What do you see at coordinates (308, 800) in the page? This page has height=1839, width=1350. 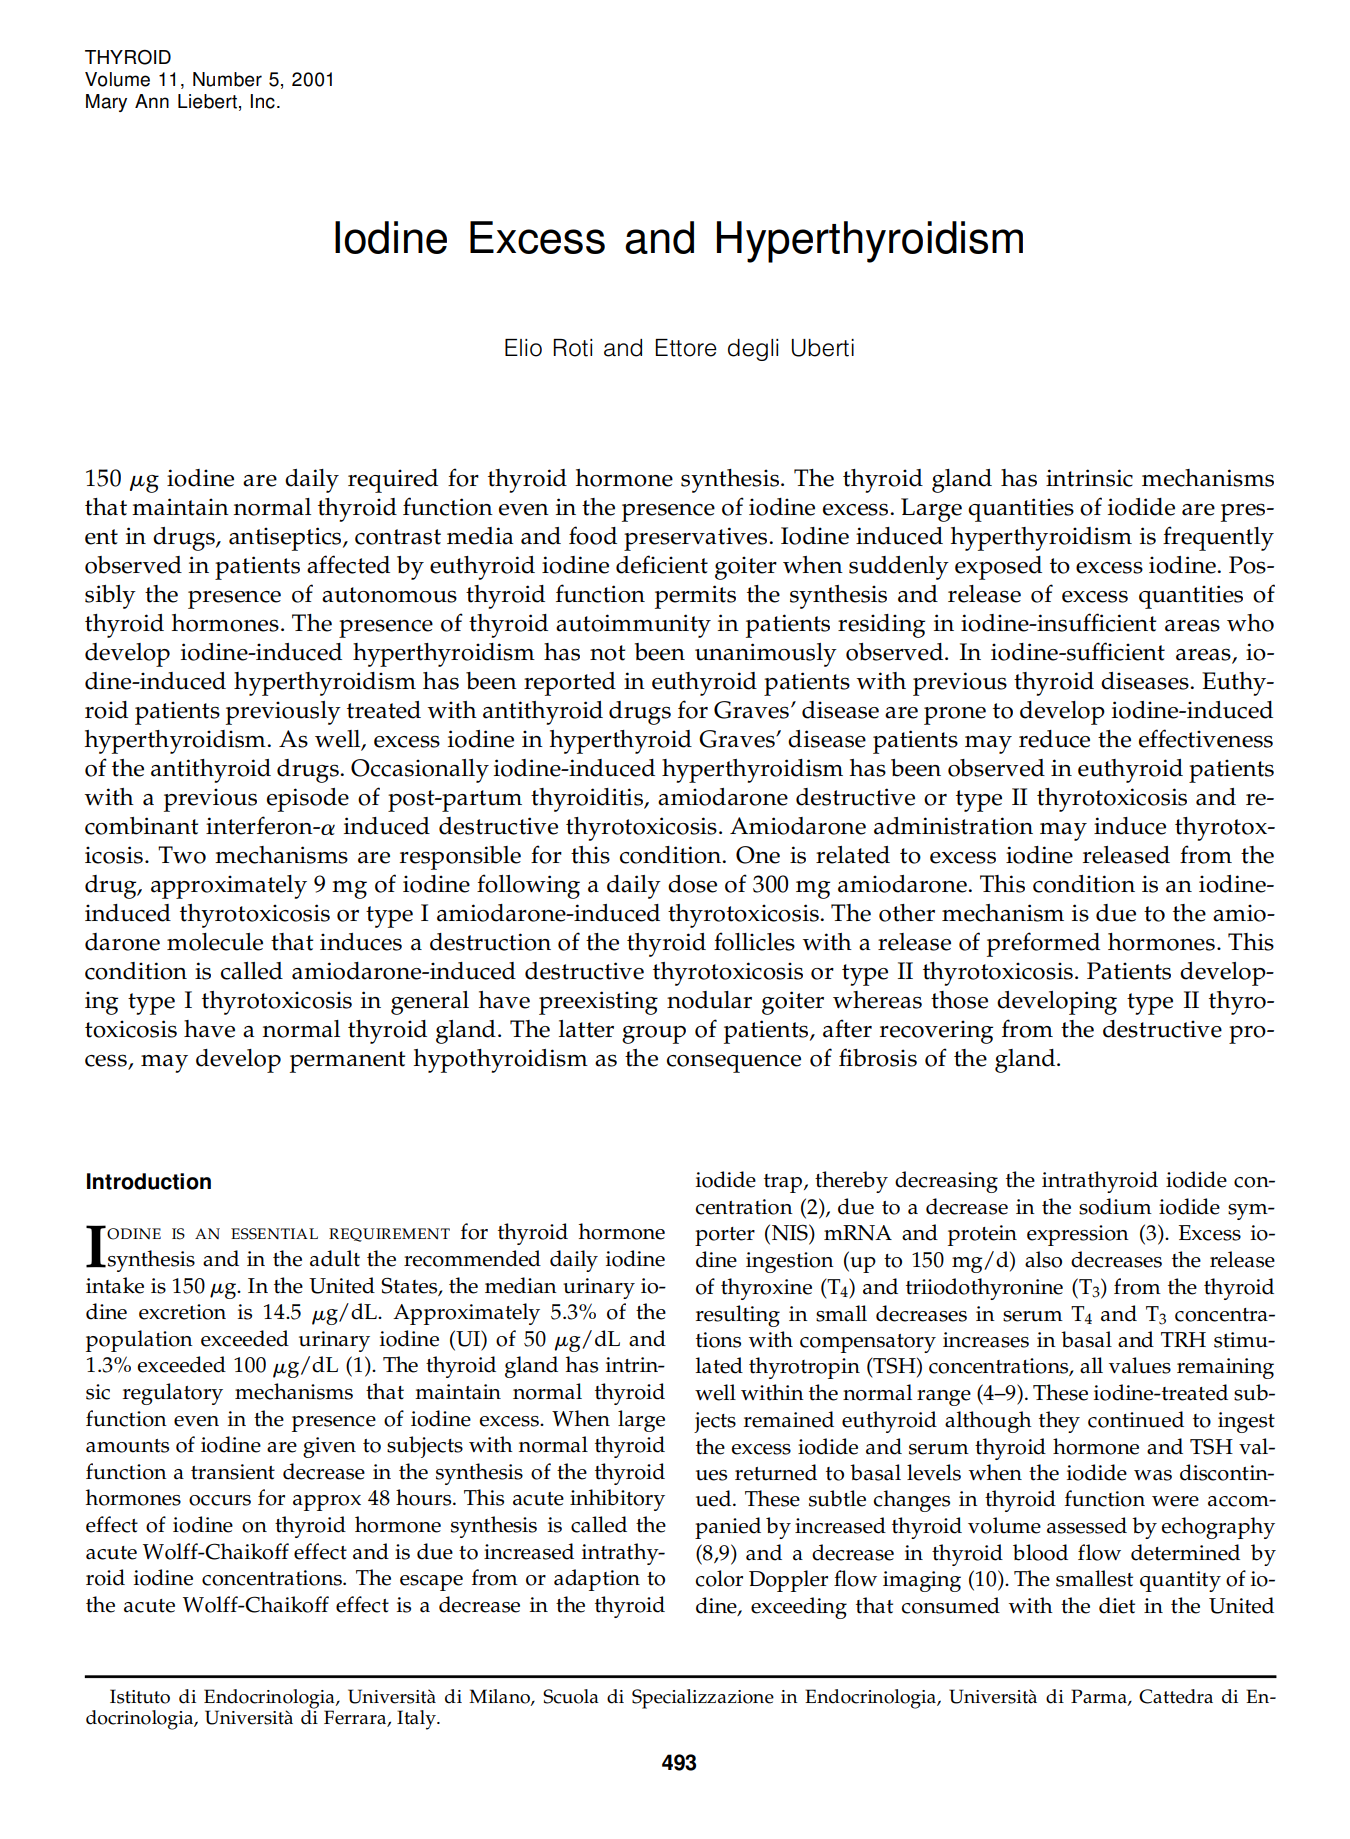 I see `episode` at bounding box center [308, 800].
